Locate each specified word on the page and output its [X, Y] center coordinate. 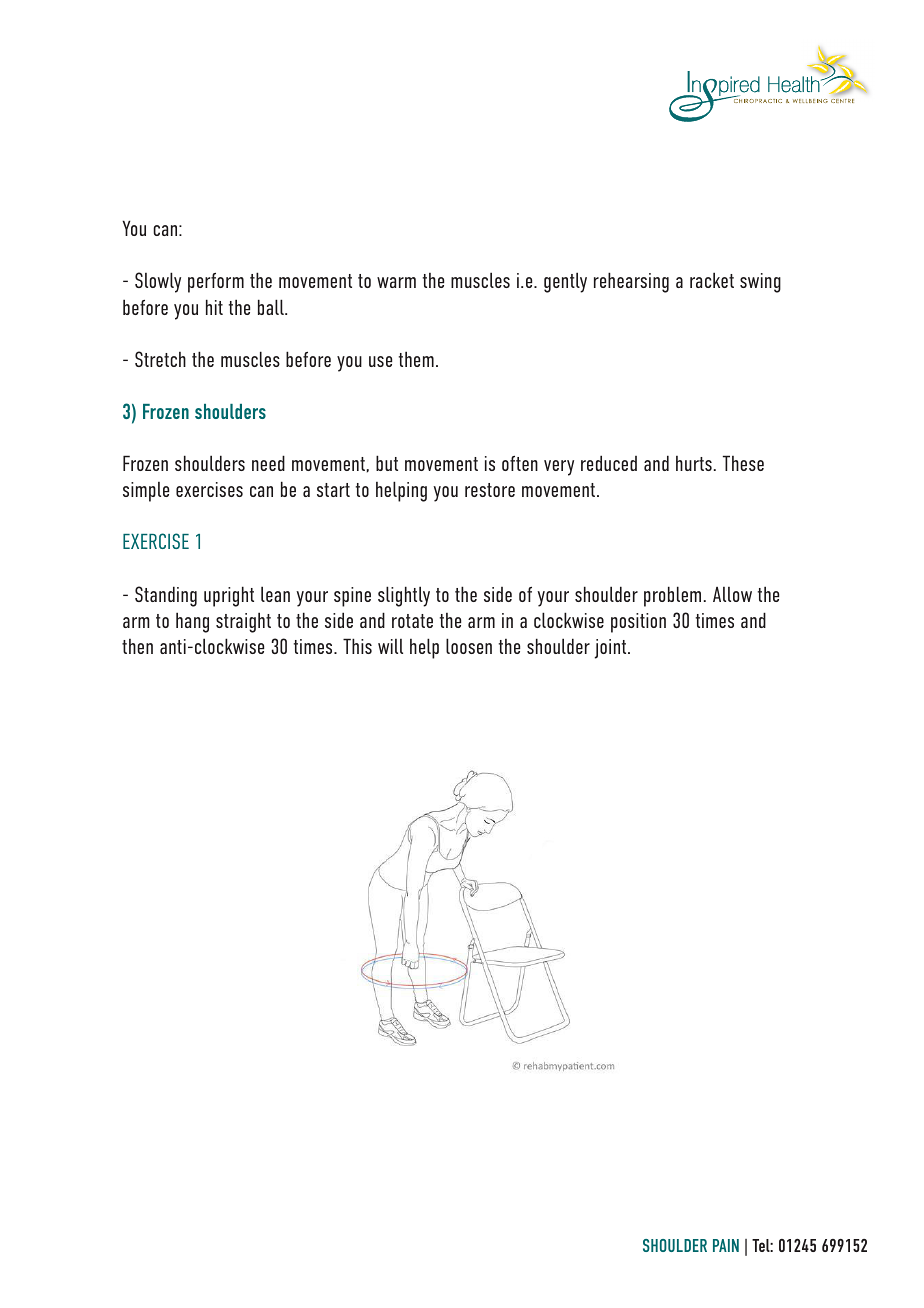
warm [396, 282]
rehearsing [631, 282]
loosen [469, 646]
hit [214, 307]
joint [612, 649]
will [390, 646]
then [137, 646]
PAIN [726, 1245]
